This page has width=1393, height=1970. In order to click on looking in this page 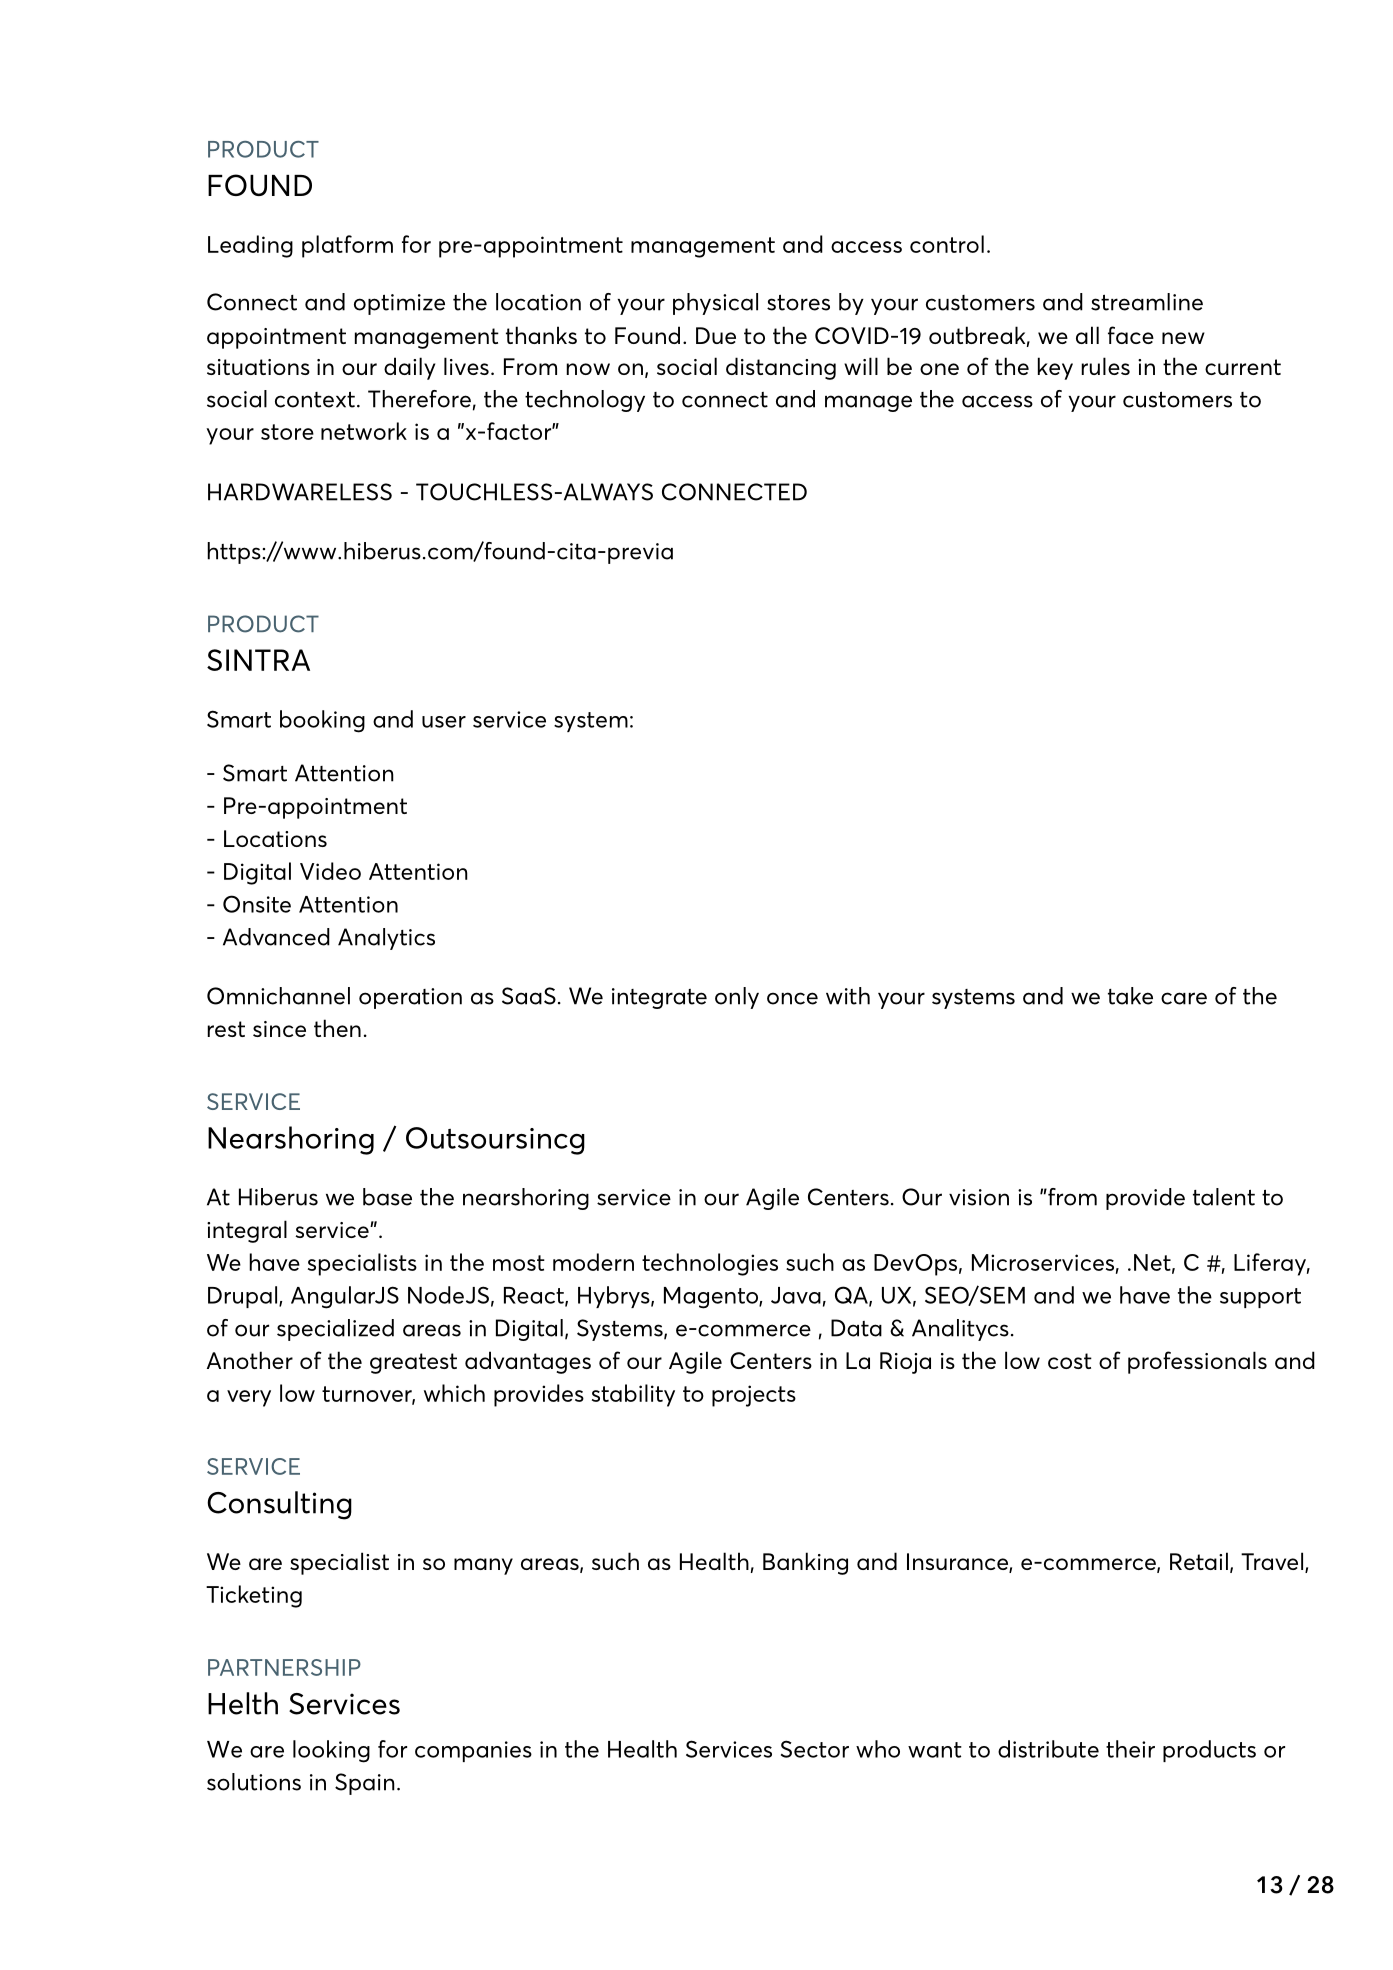, I will do `click(331, 1751)`.
